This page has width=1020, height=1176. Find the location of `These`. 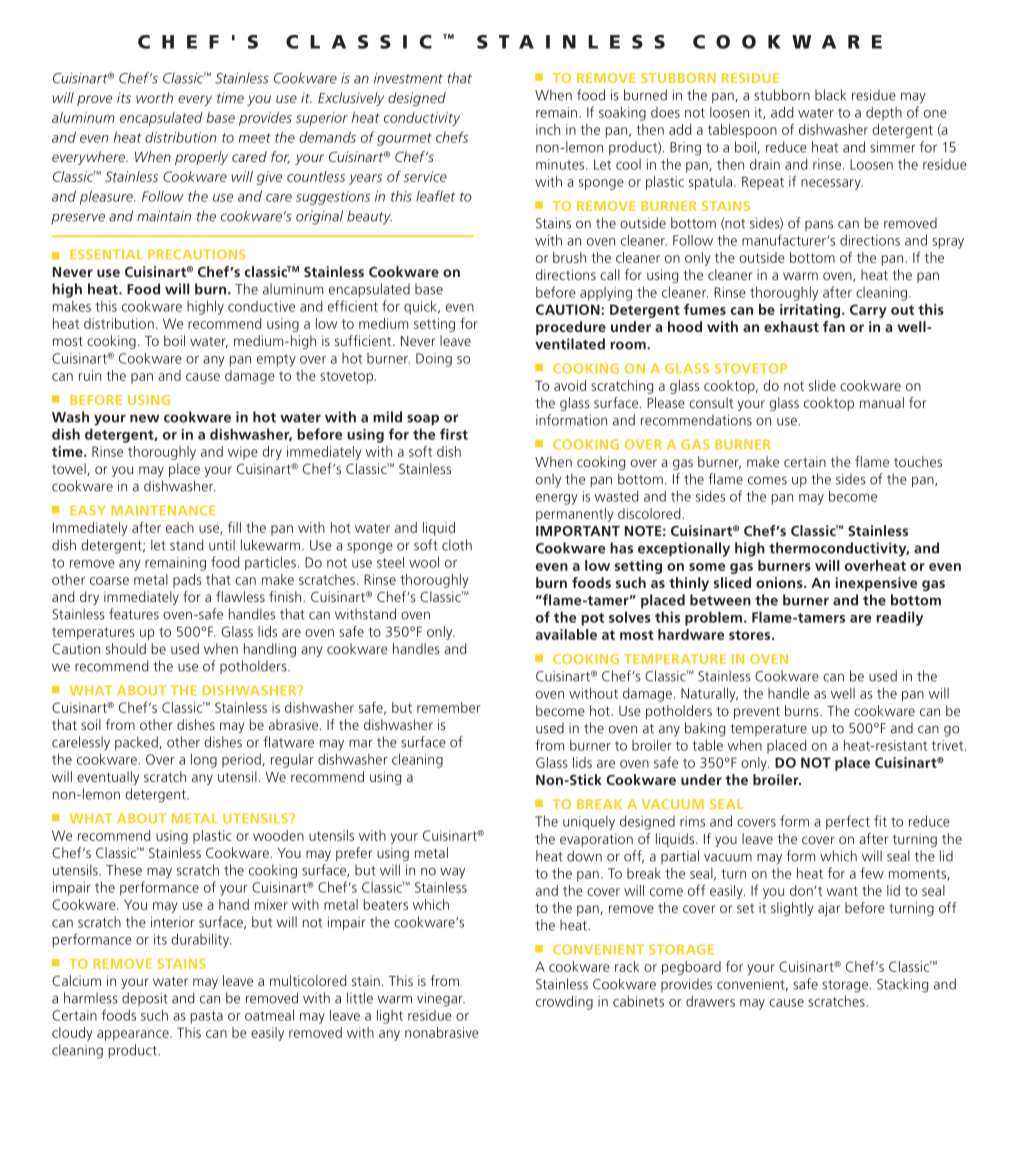

These is located at coordinates (124, 870).
